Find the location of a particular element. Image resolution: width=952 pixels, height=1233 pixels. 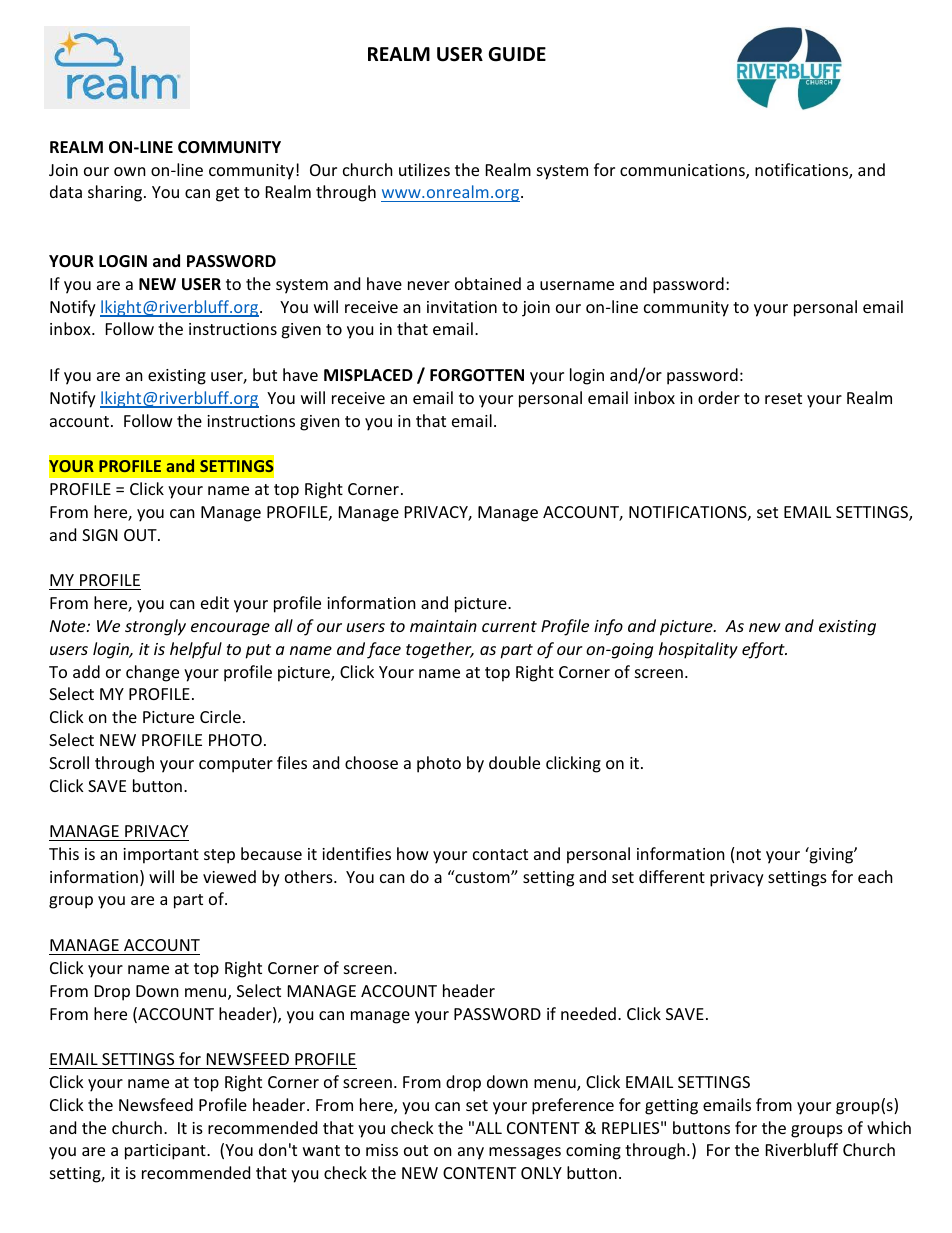

maintain is located at coordinates (443, 626).
